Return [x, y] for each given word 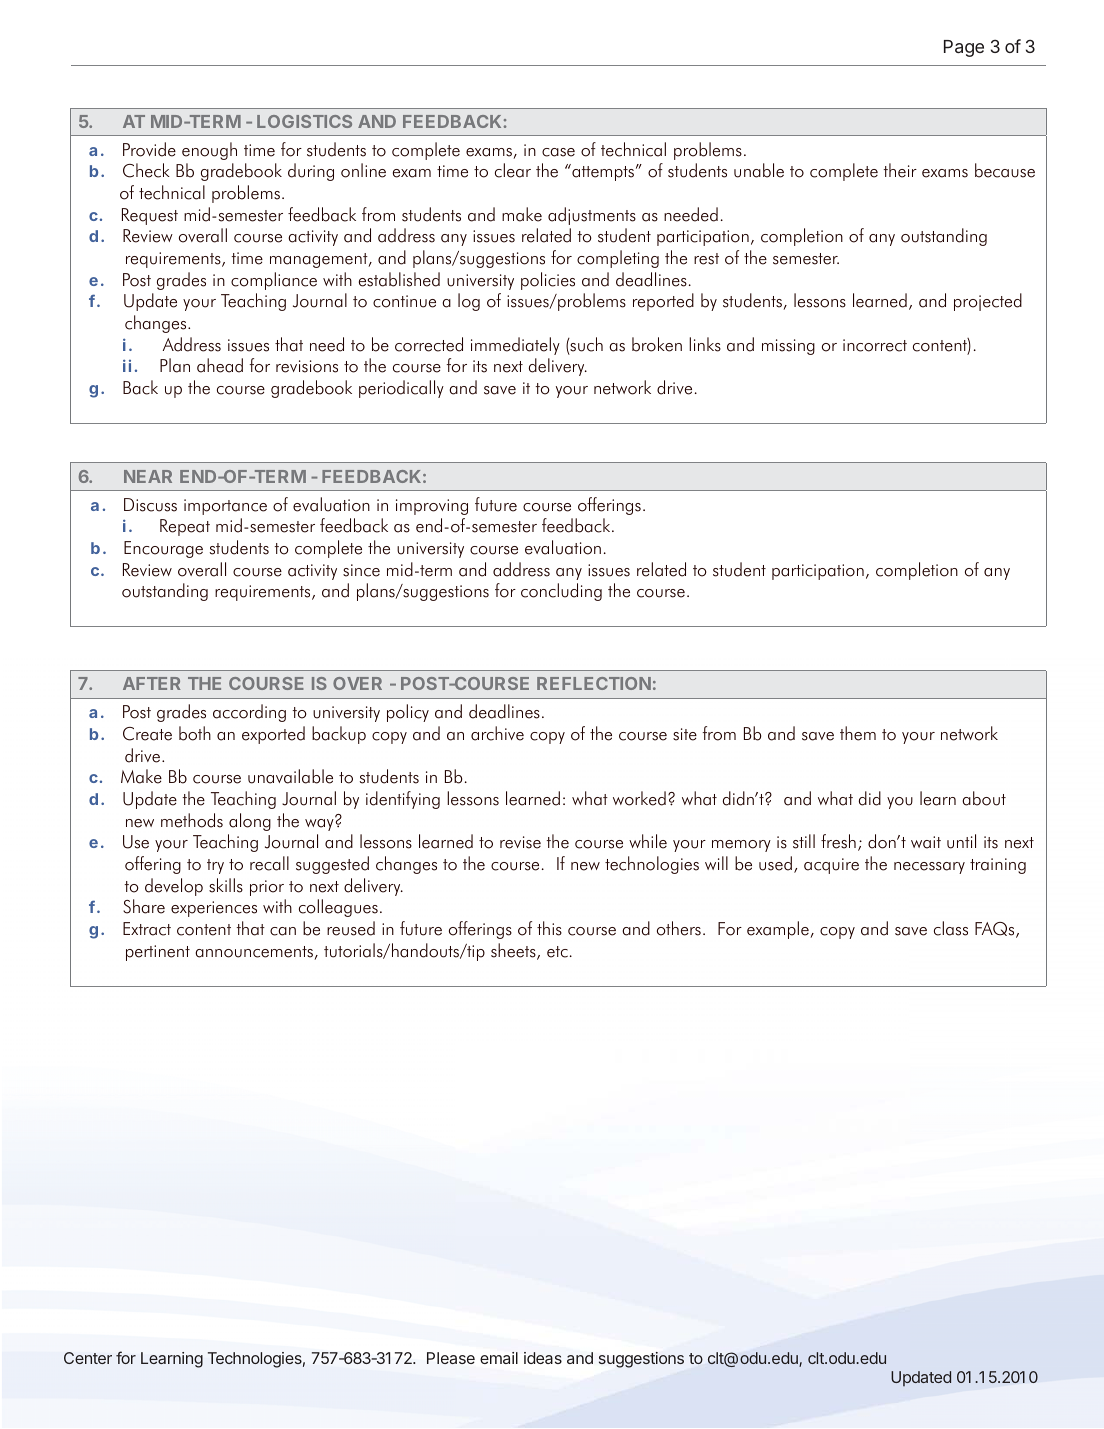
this [549, 928]
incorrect [875, 345]
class [951, 928]
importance [225, 507]
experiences [214, 909]
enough [209, 151]
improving [432, 507]
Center [88, 1358]
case [558, 152]
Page [964, 48]
